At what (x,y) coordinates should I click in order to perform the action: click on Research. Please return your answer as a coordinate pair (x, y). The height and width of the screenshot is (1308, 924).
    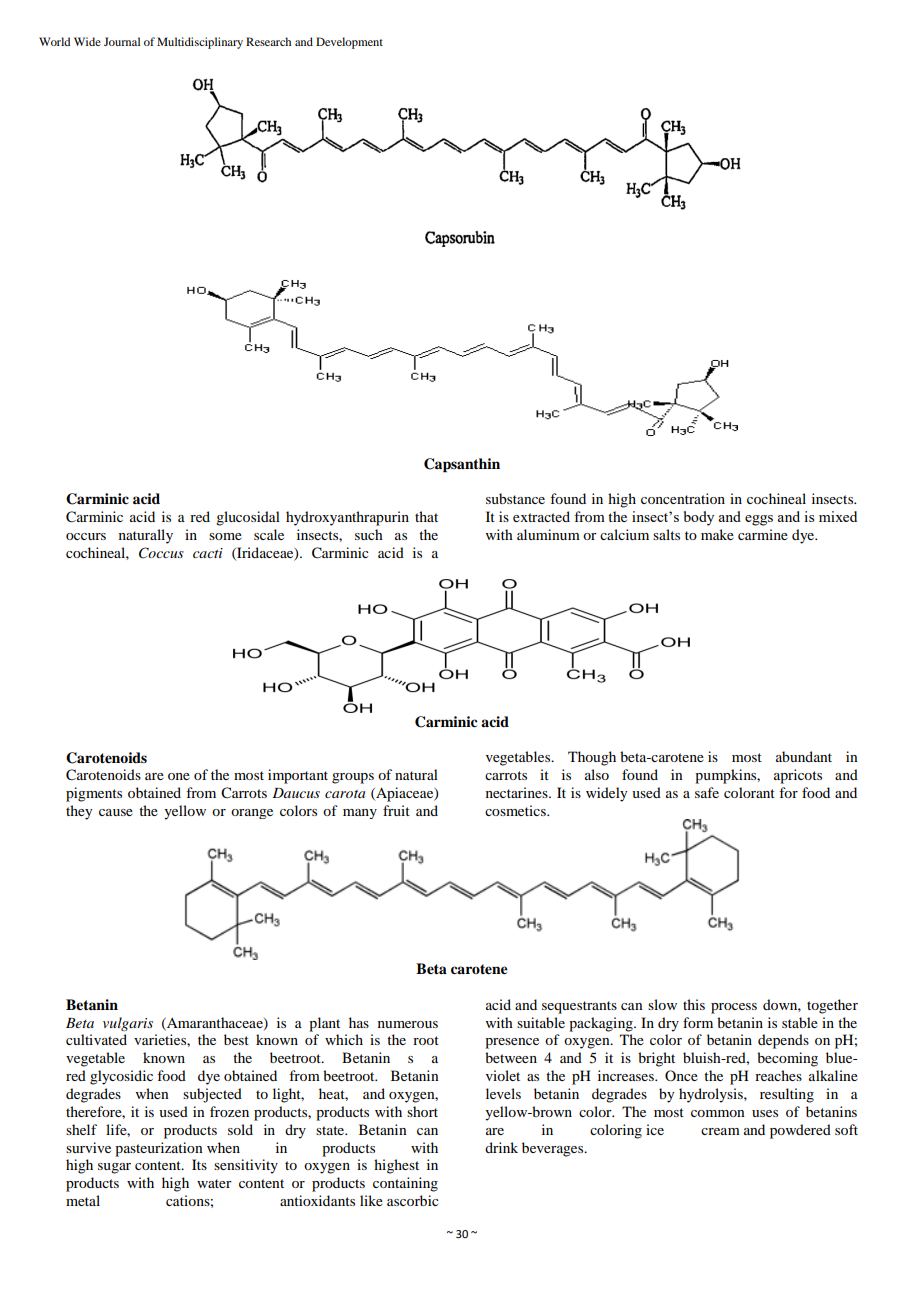
    Looking at the image, I should click on (268, 41).
